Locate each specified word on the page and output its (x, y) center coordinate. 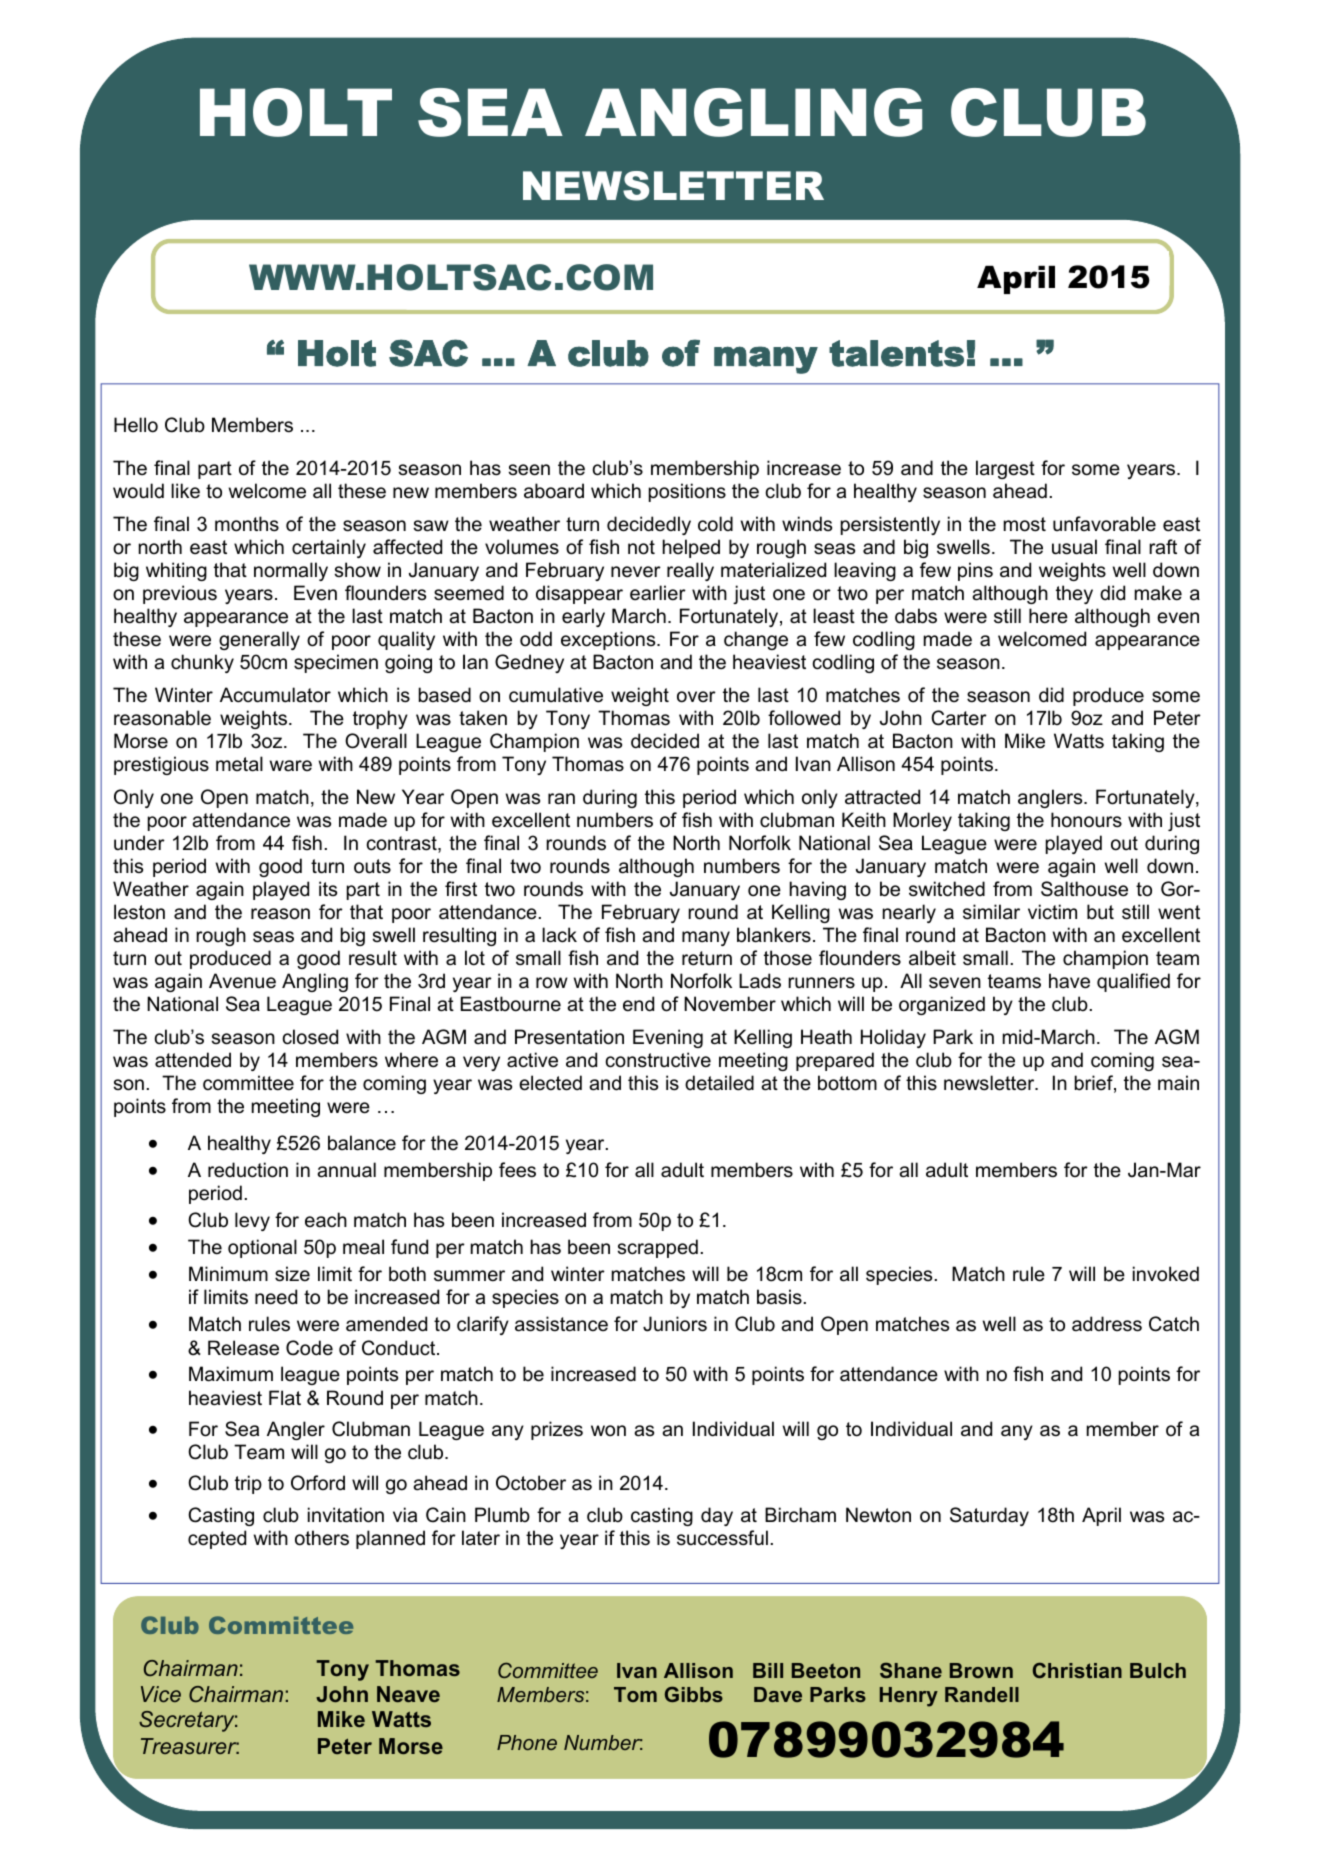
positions (687, 492)
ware (291, 766)
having (818, 890)
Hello (136, 425)
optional (262, 1248)
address (1107, 1324)
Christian (1077, 1670)
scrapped (657, 1248)
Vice (161, 1694)
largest (1005, 469)
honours (1086, 820)
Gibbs (694, 1694)
